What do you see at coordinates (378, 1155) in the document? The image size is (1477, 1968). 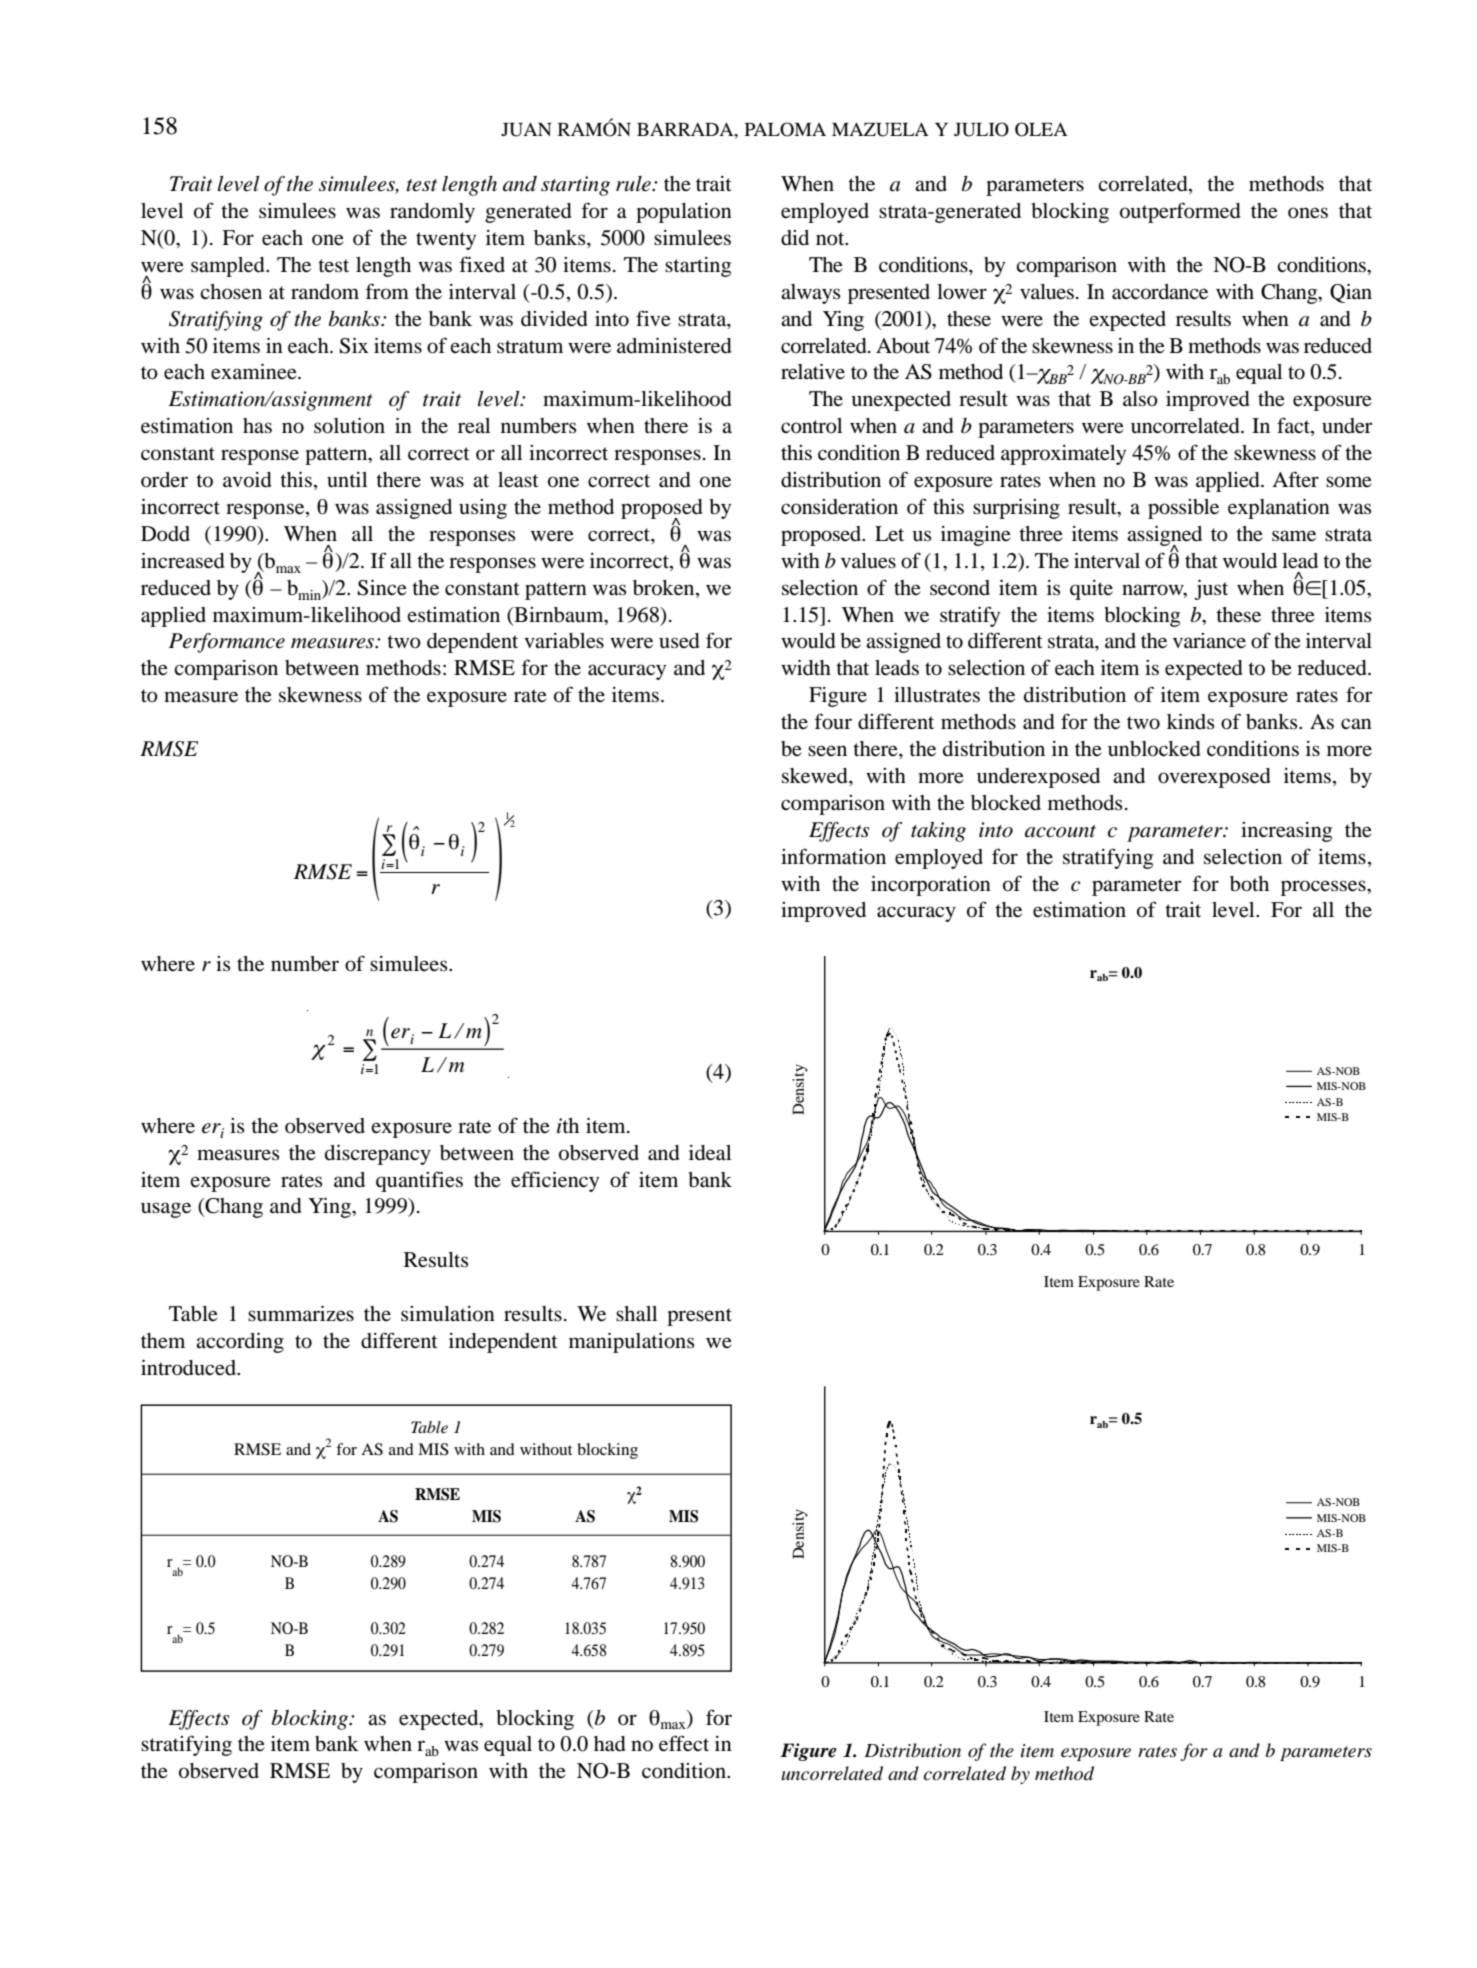 I see `discrepancy` at bounding box center [378, 1155].
